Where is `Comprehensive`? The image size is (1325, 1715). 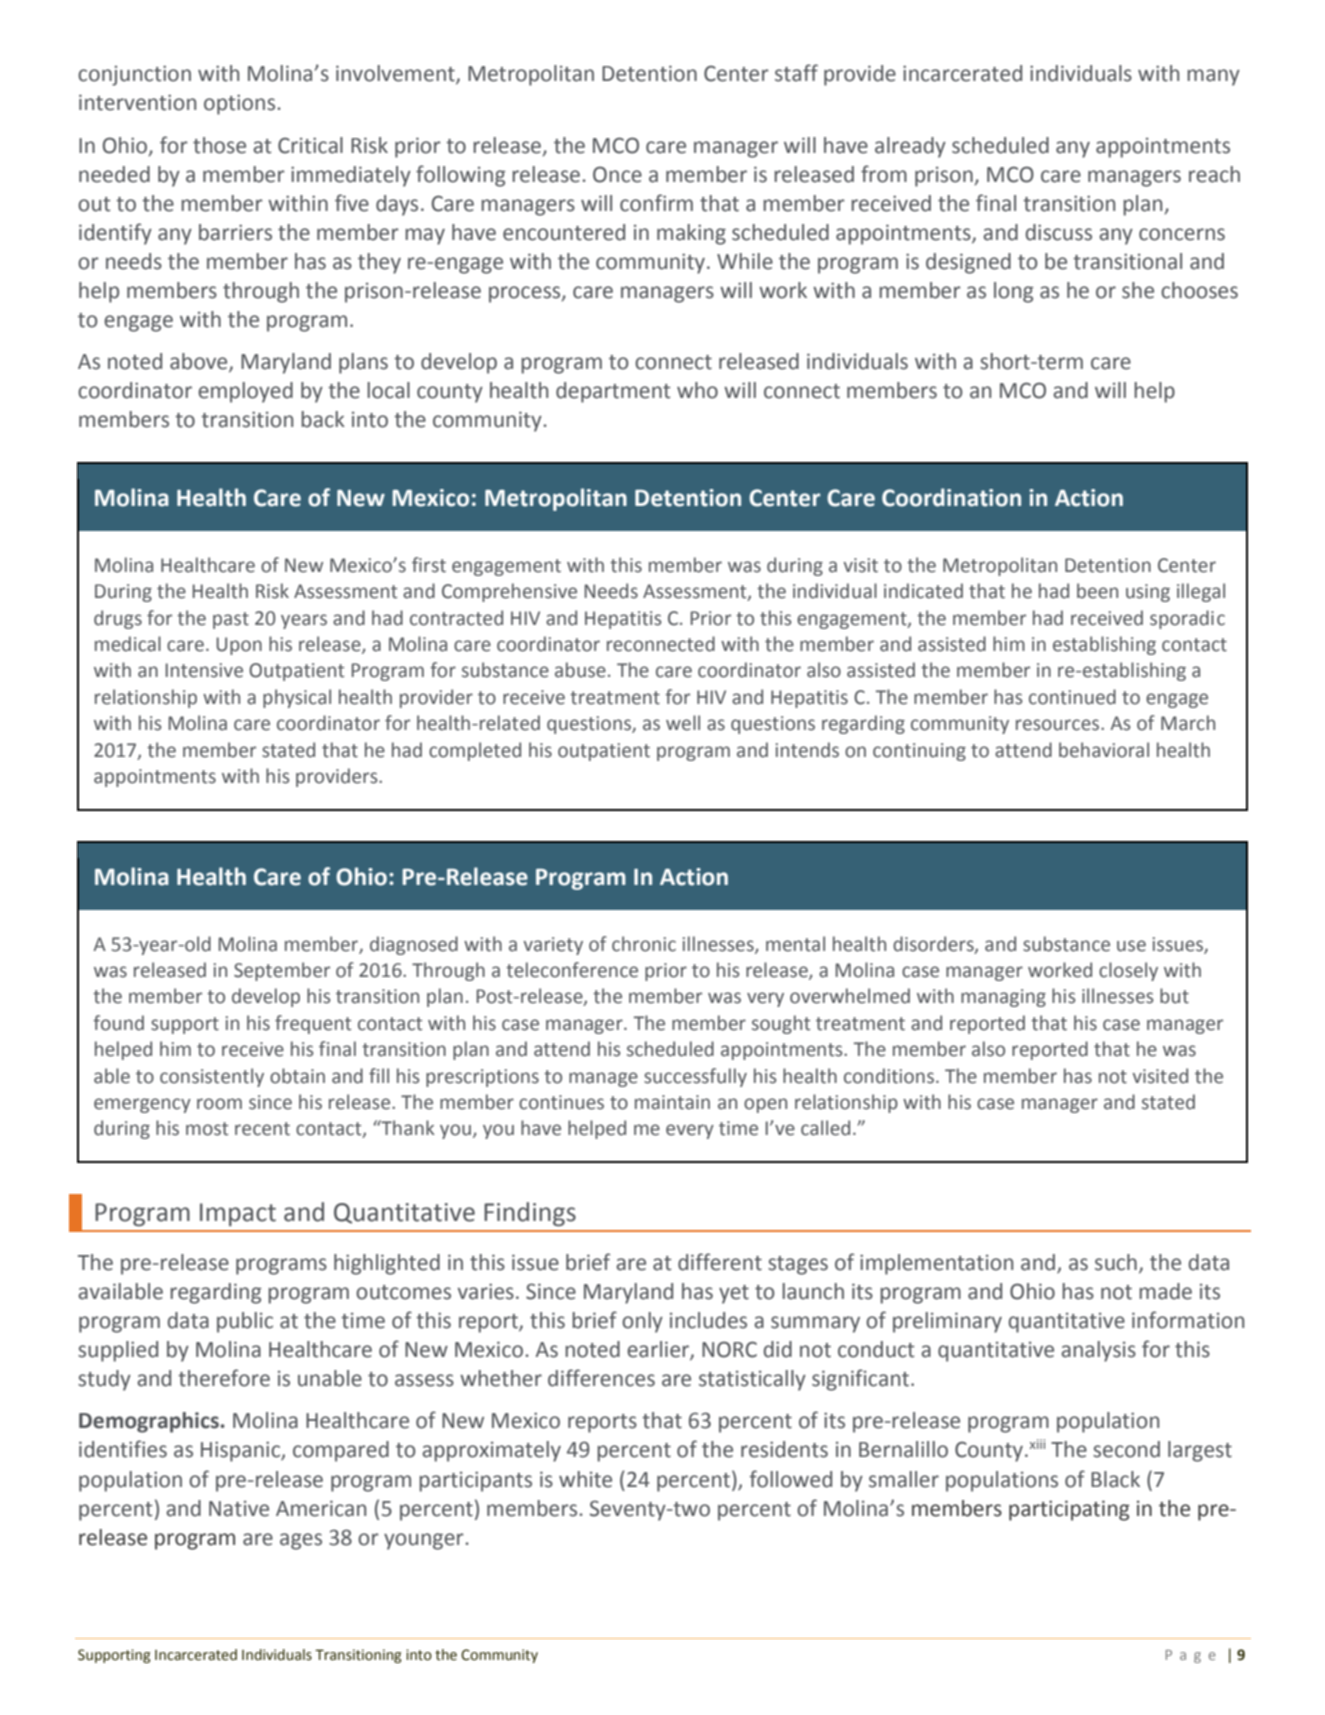 Comprehensive is located at coordinates (509, 592).
